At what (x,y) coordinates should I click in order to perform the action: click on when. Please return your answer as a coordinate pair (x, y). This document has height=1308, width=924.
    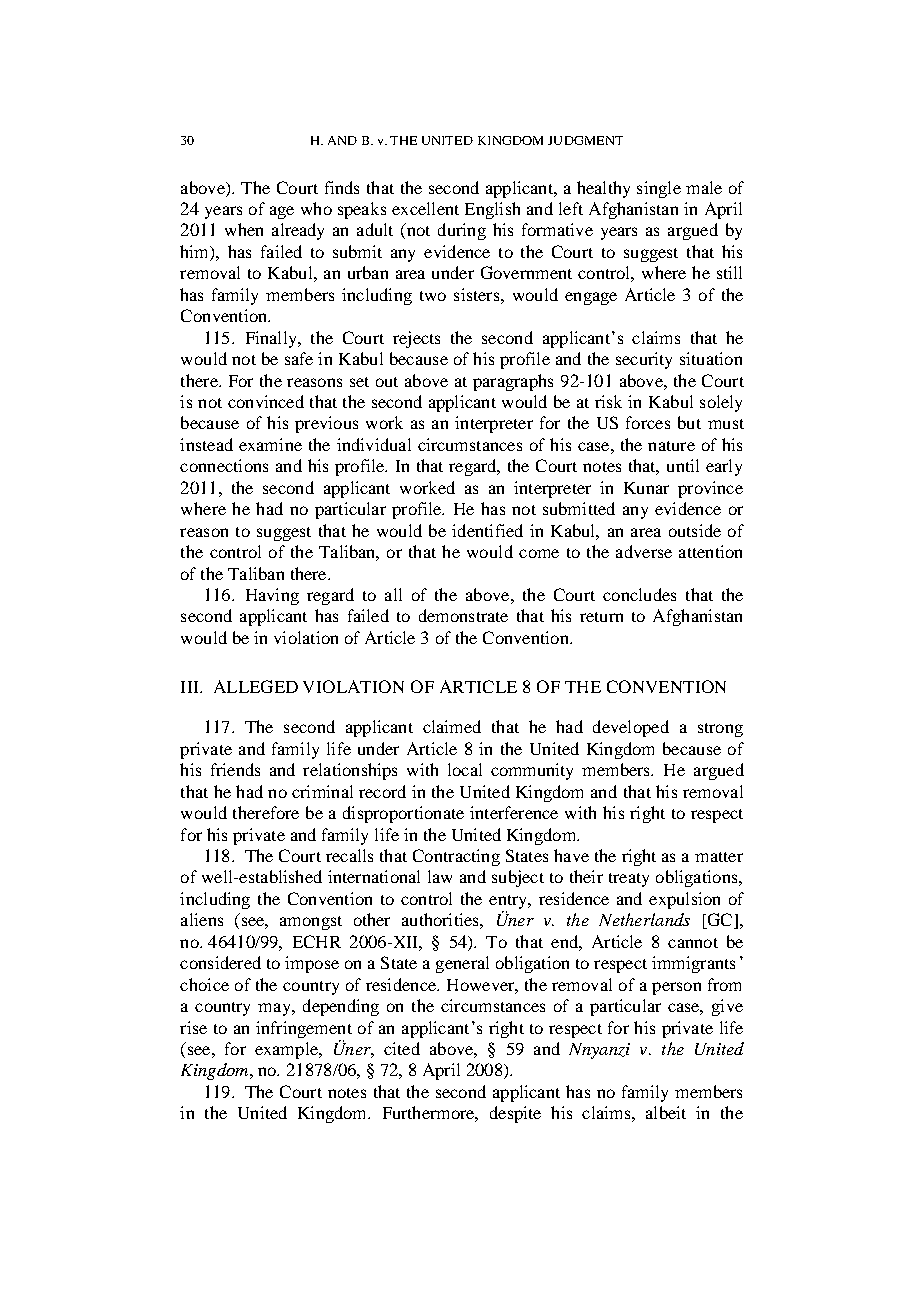
    Looking at the image, I should click on (244, 229).
